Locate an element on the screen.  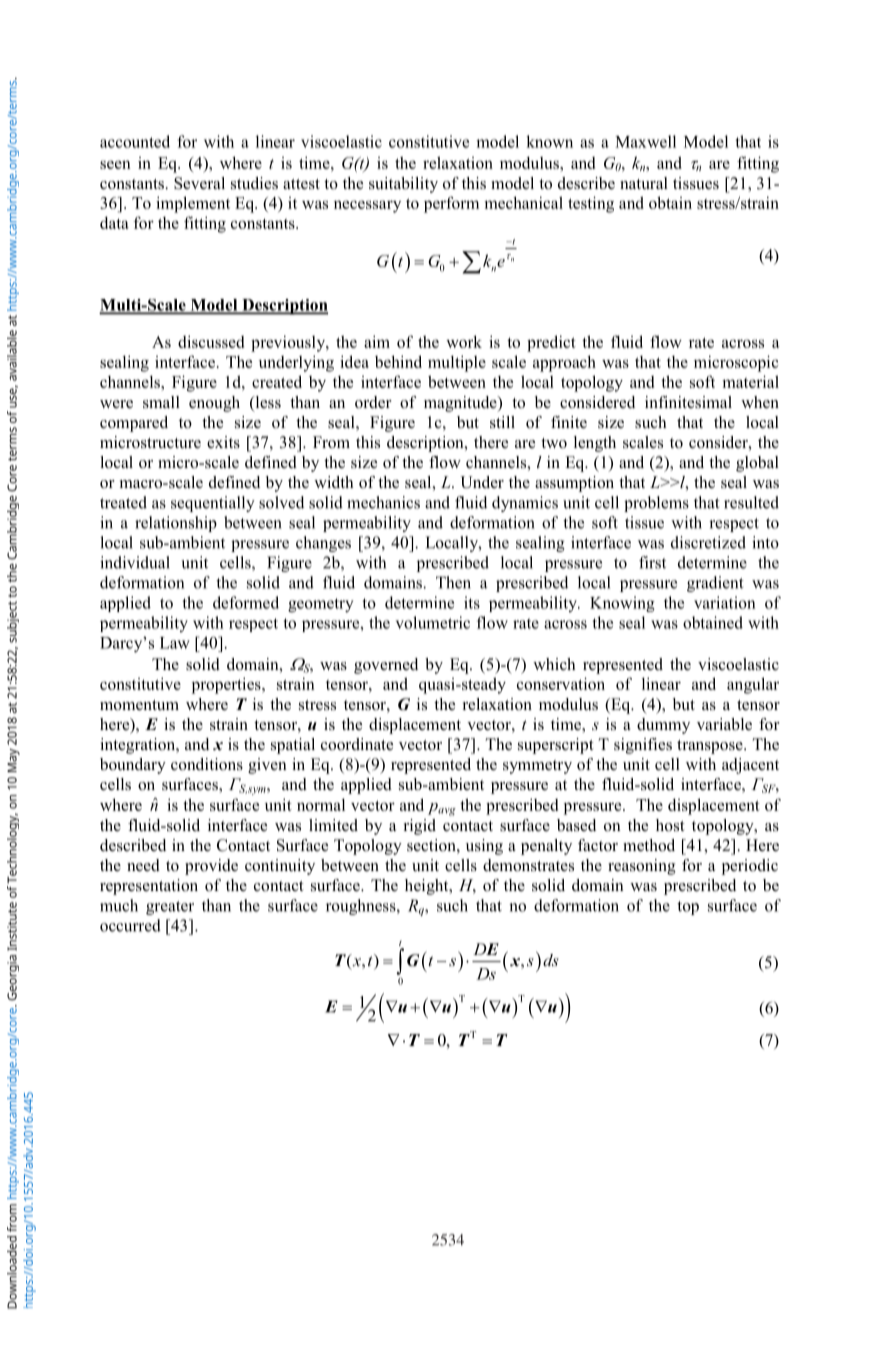
using is located at coordinates (484, 847).
